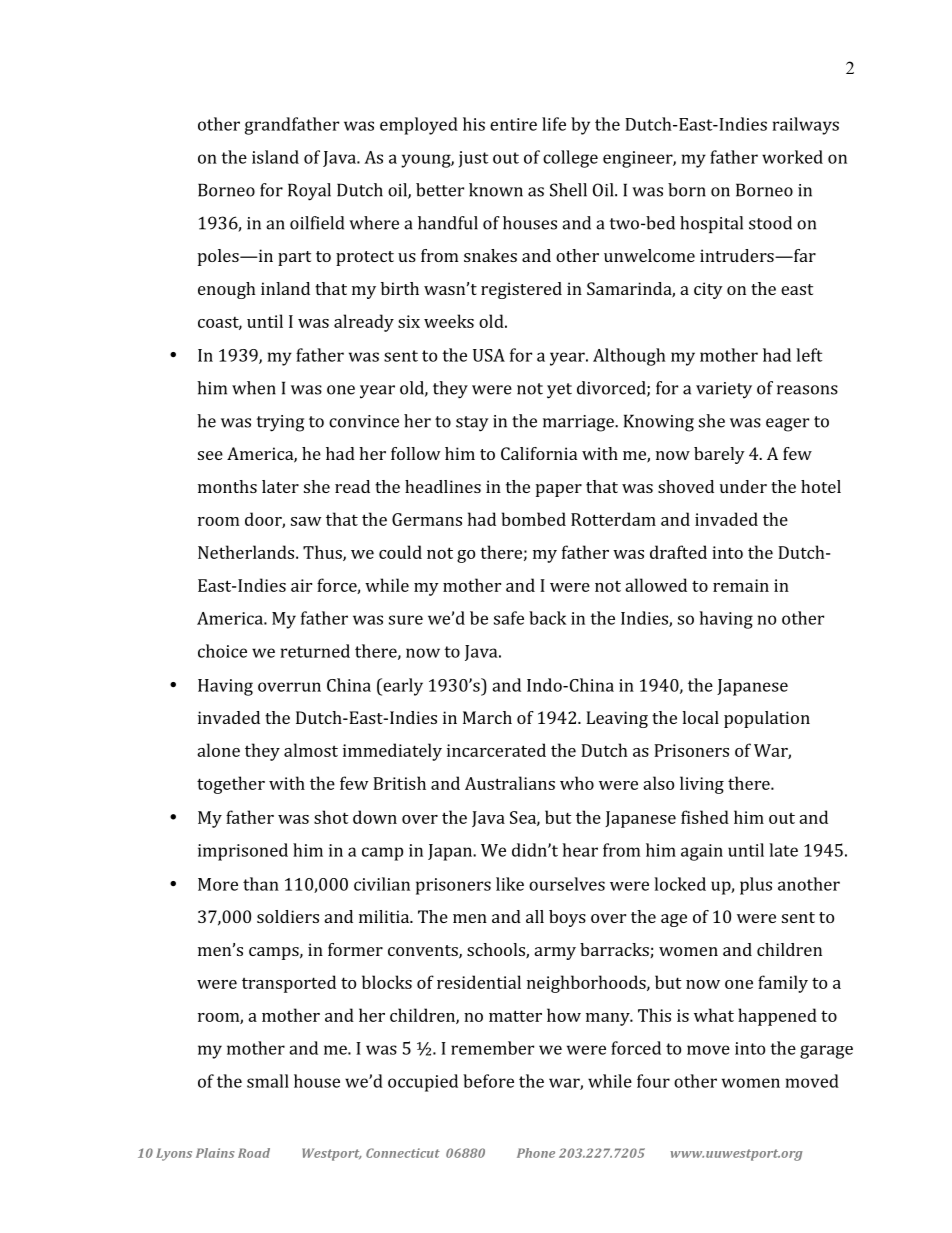  Describe the element at coordinates (509, 618) in the screenshot. I see `safe` at that location.
